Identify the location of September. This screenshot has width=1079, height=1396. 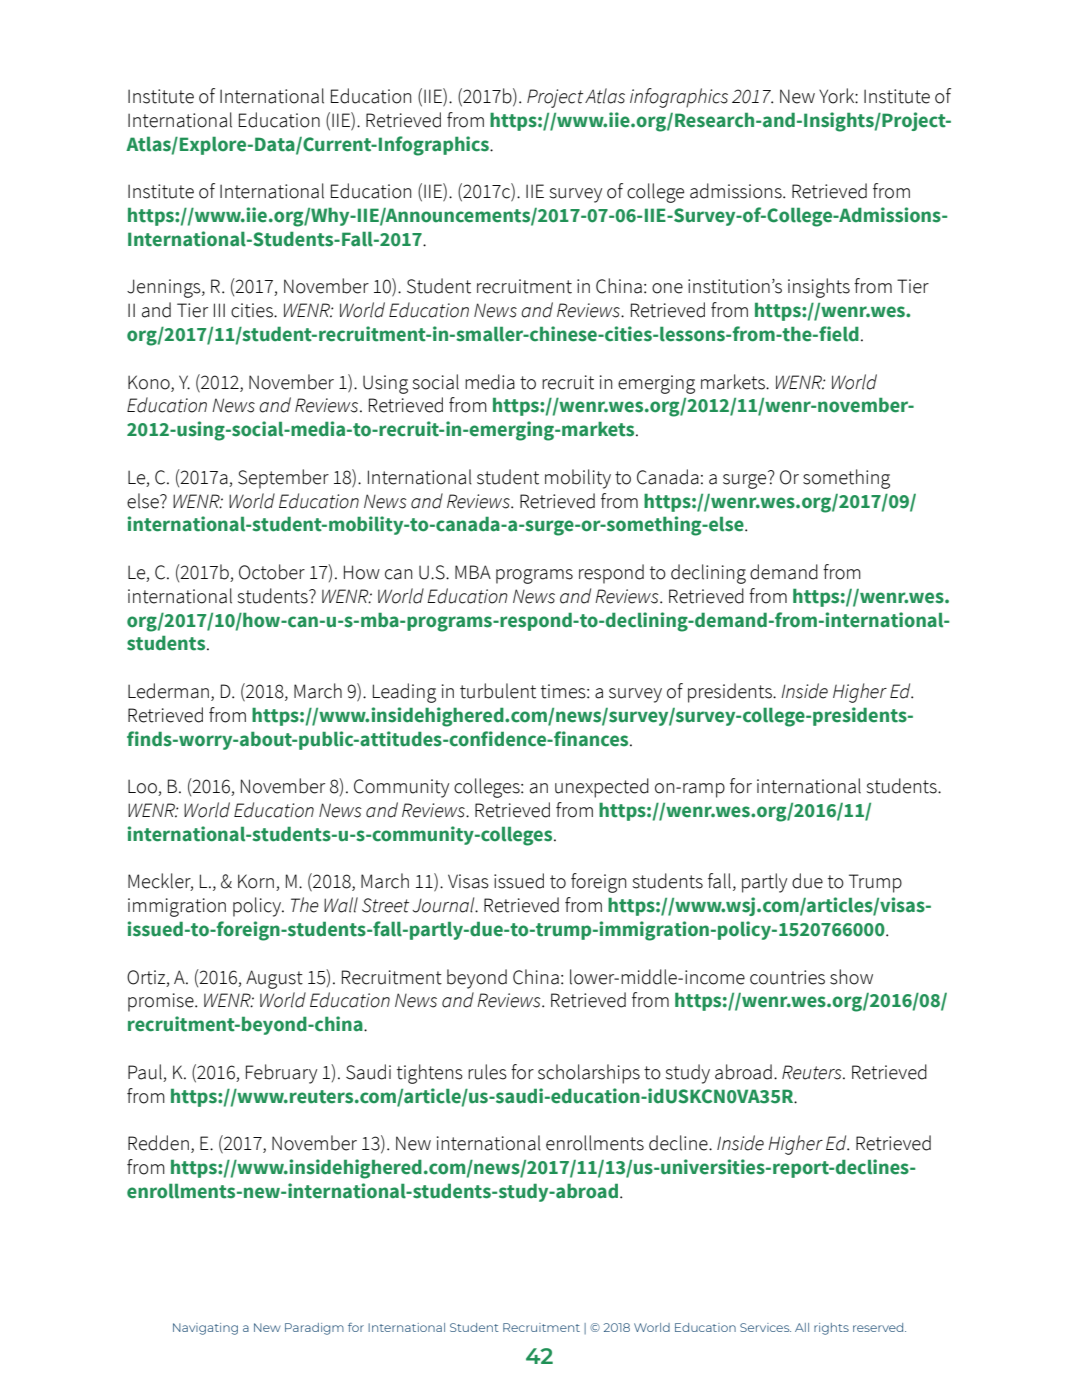
(283, 479).
